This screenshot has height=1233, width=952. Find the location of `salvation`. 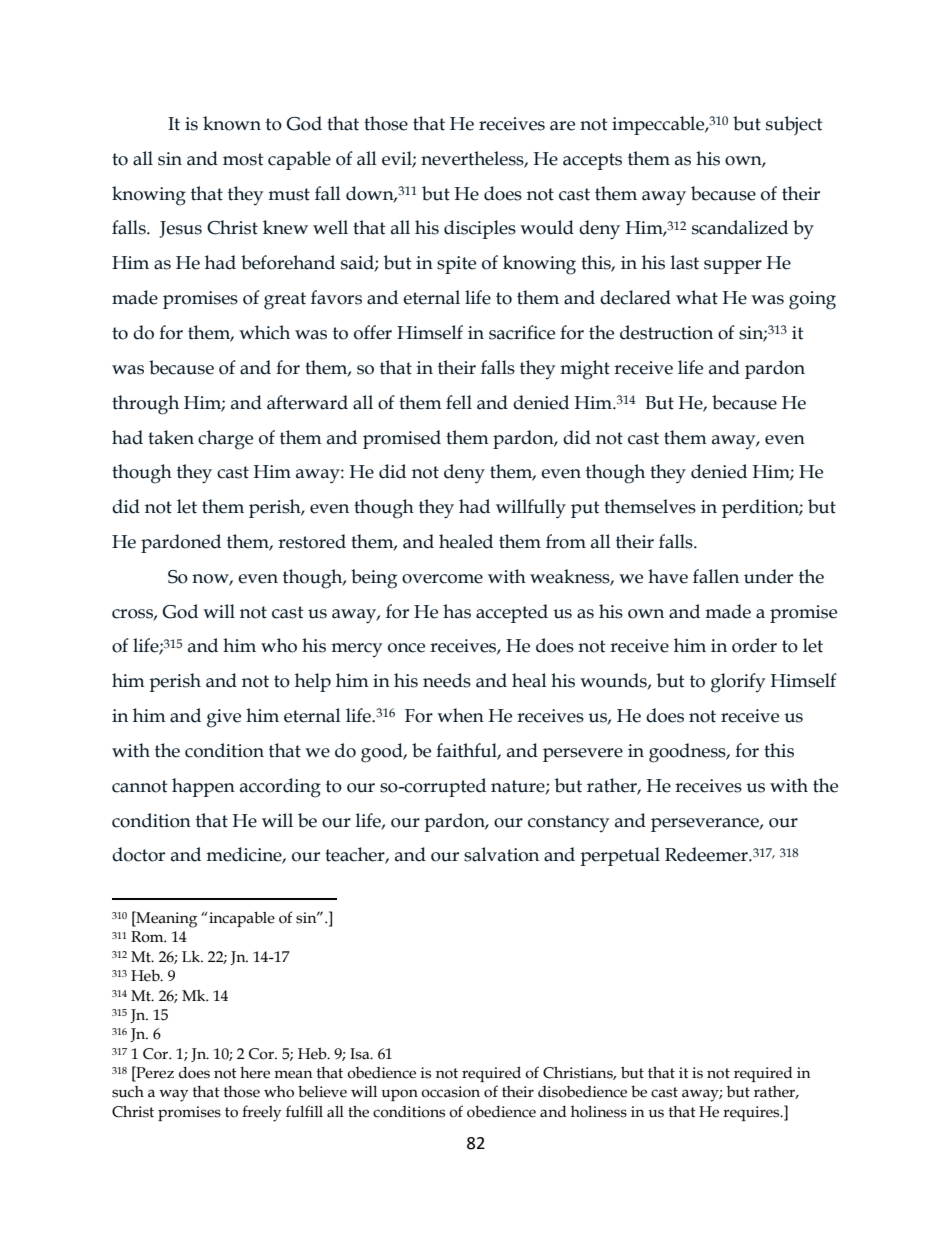

salvation is located at coordinates (501, 854).
